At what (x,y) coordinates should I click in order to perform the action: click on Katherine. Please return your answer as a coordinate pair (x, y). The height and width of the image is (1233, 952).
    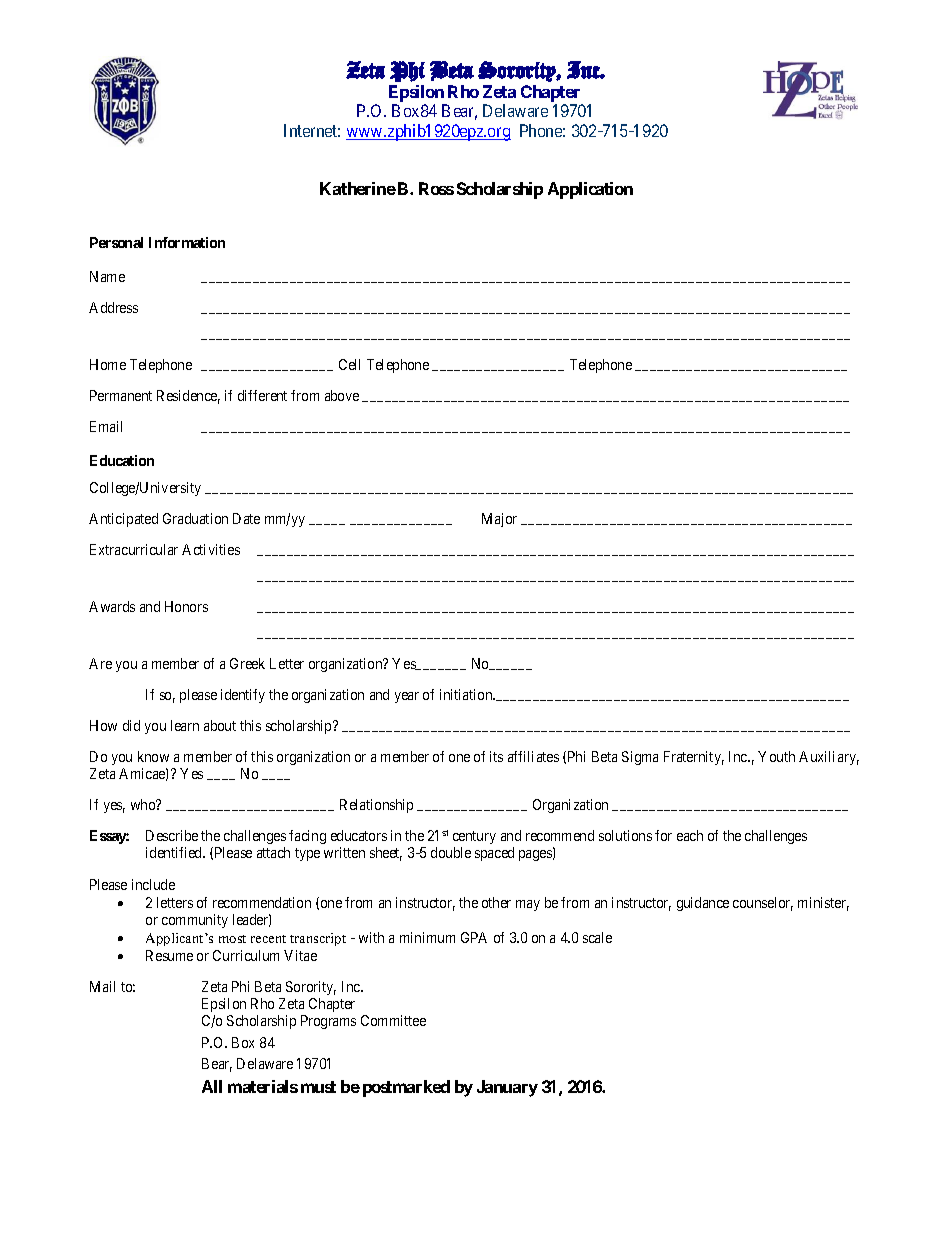
    Looking at the image, I should click on (358, 188).
